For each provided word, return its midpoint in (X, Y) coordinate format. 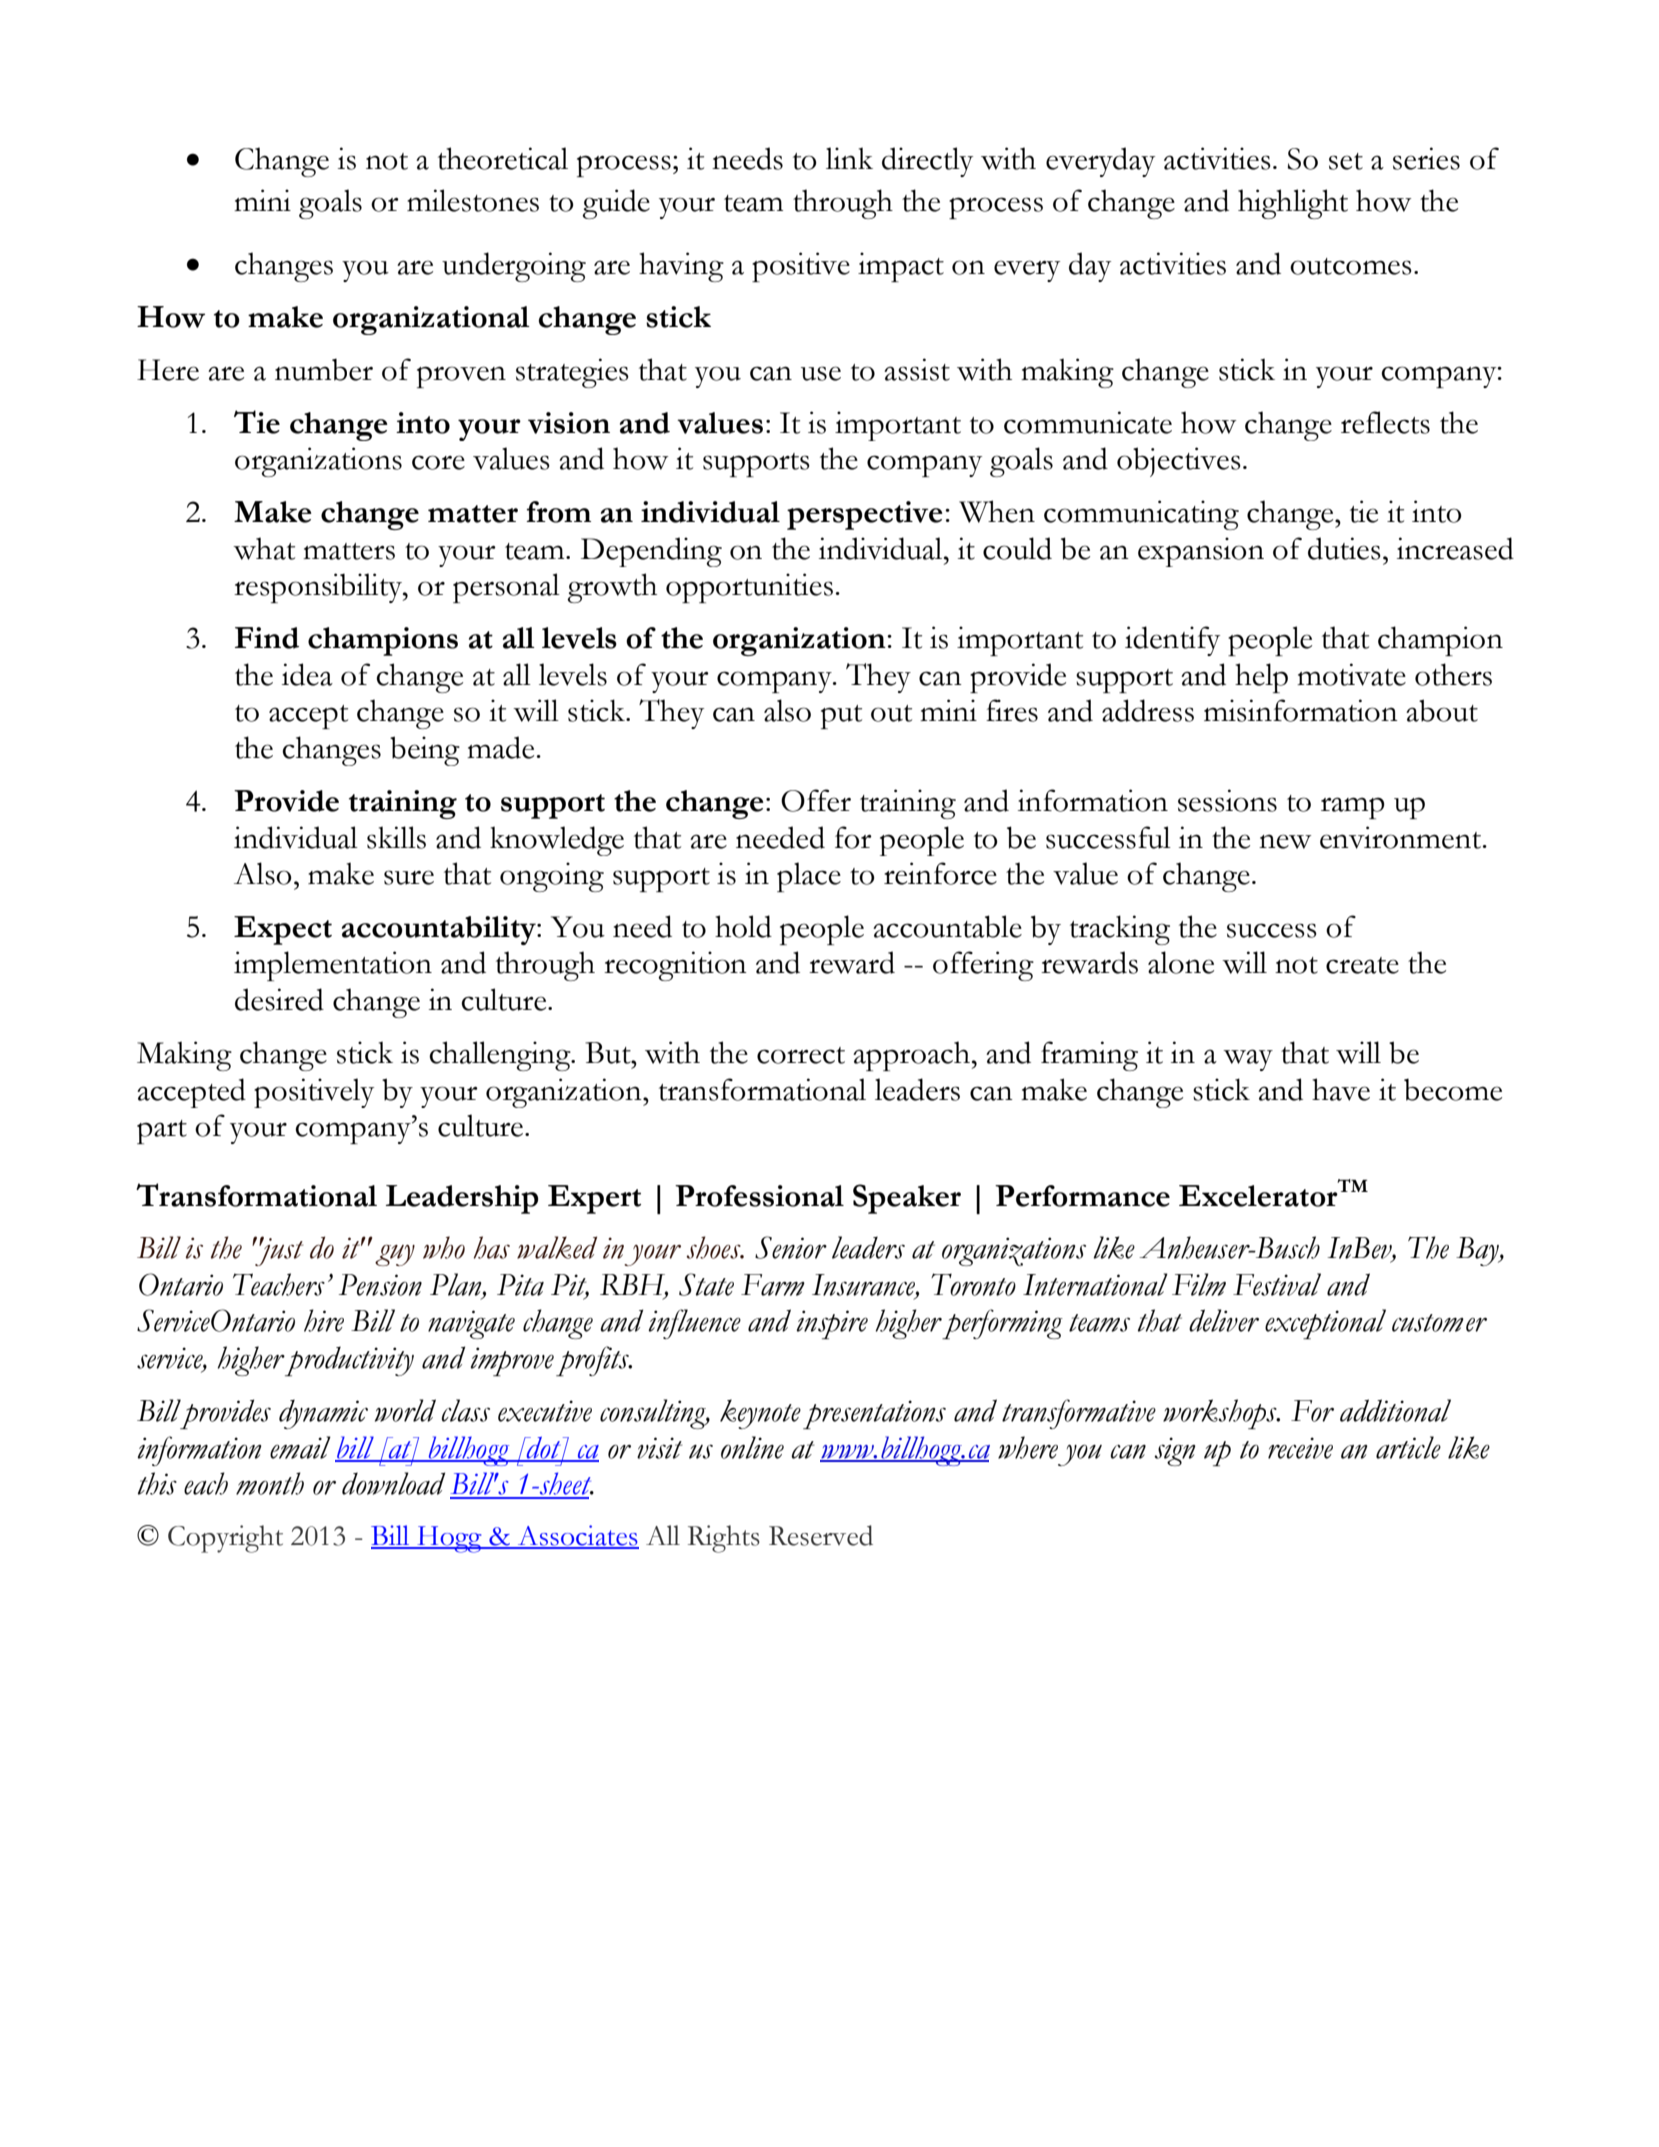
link (849, 158)
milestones (473, 200)
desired (279, 999)
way (1248, 1060)
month (270, 1483)
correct (801, 1055)
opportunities (749, 588)
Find (267, 638)
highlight (1293, 204)
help (1261, 678)
